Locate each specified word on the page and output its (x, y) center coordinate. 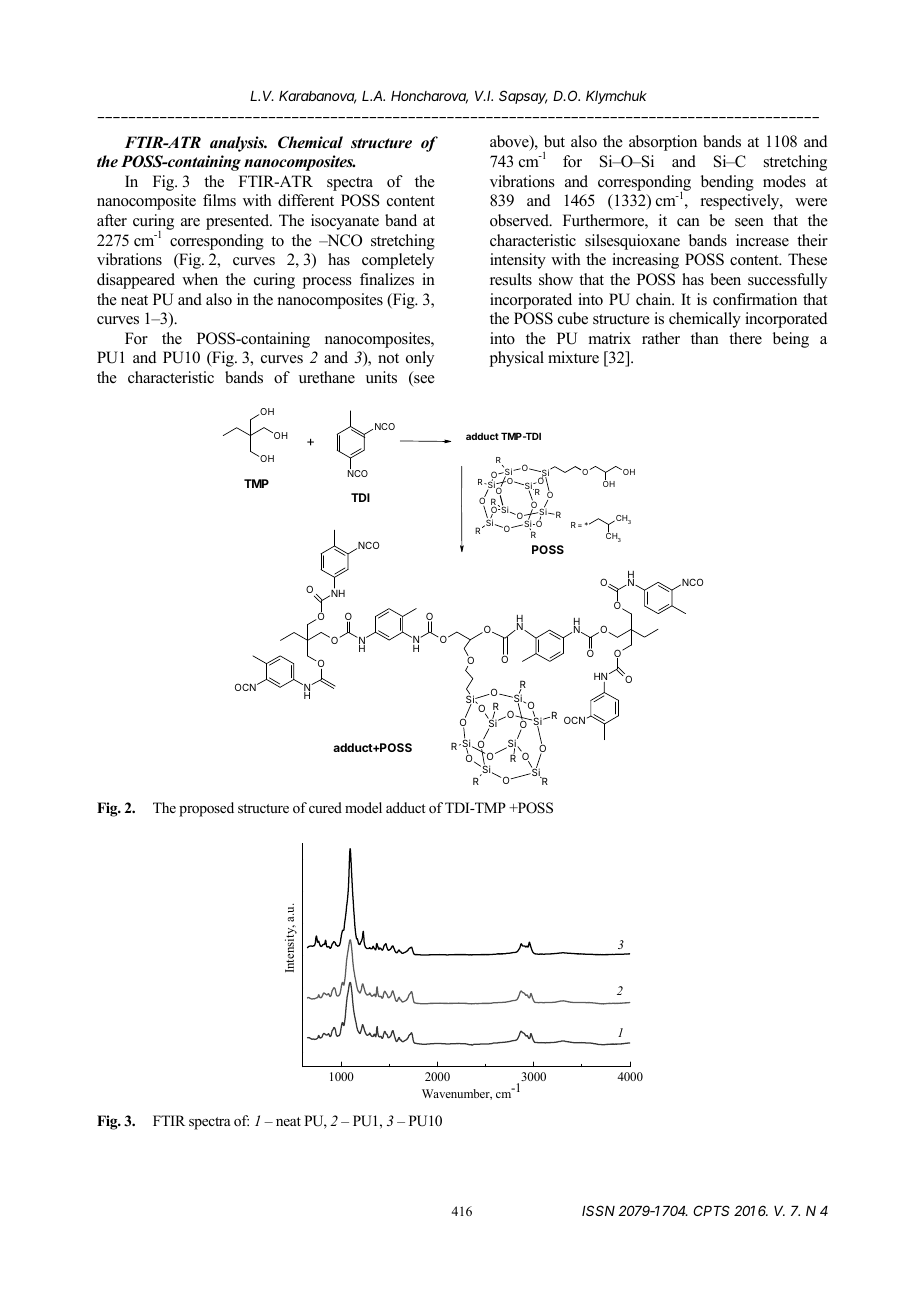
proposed (206, 809)
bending (727, 183)
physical (517, 359)
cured (325, 807)
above (510, 143)
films (219, 200)
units (381, 377)
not (388, 358)
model (363, 808)
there (745, 338)
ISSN (598, 1210)
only (420, 359)
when (200, 279)
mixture (573, 357)
